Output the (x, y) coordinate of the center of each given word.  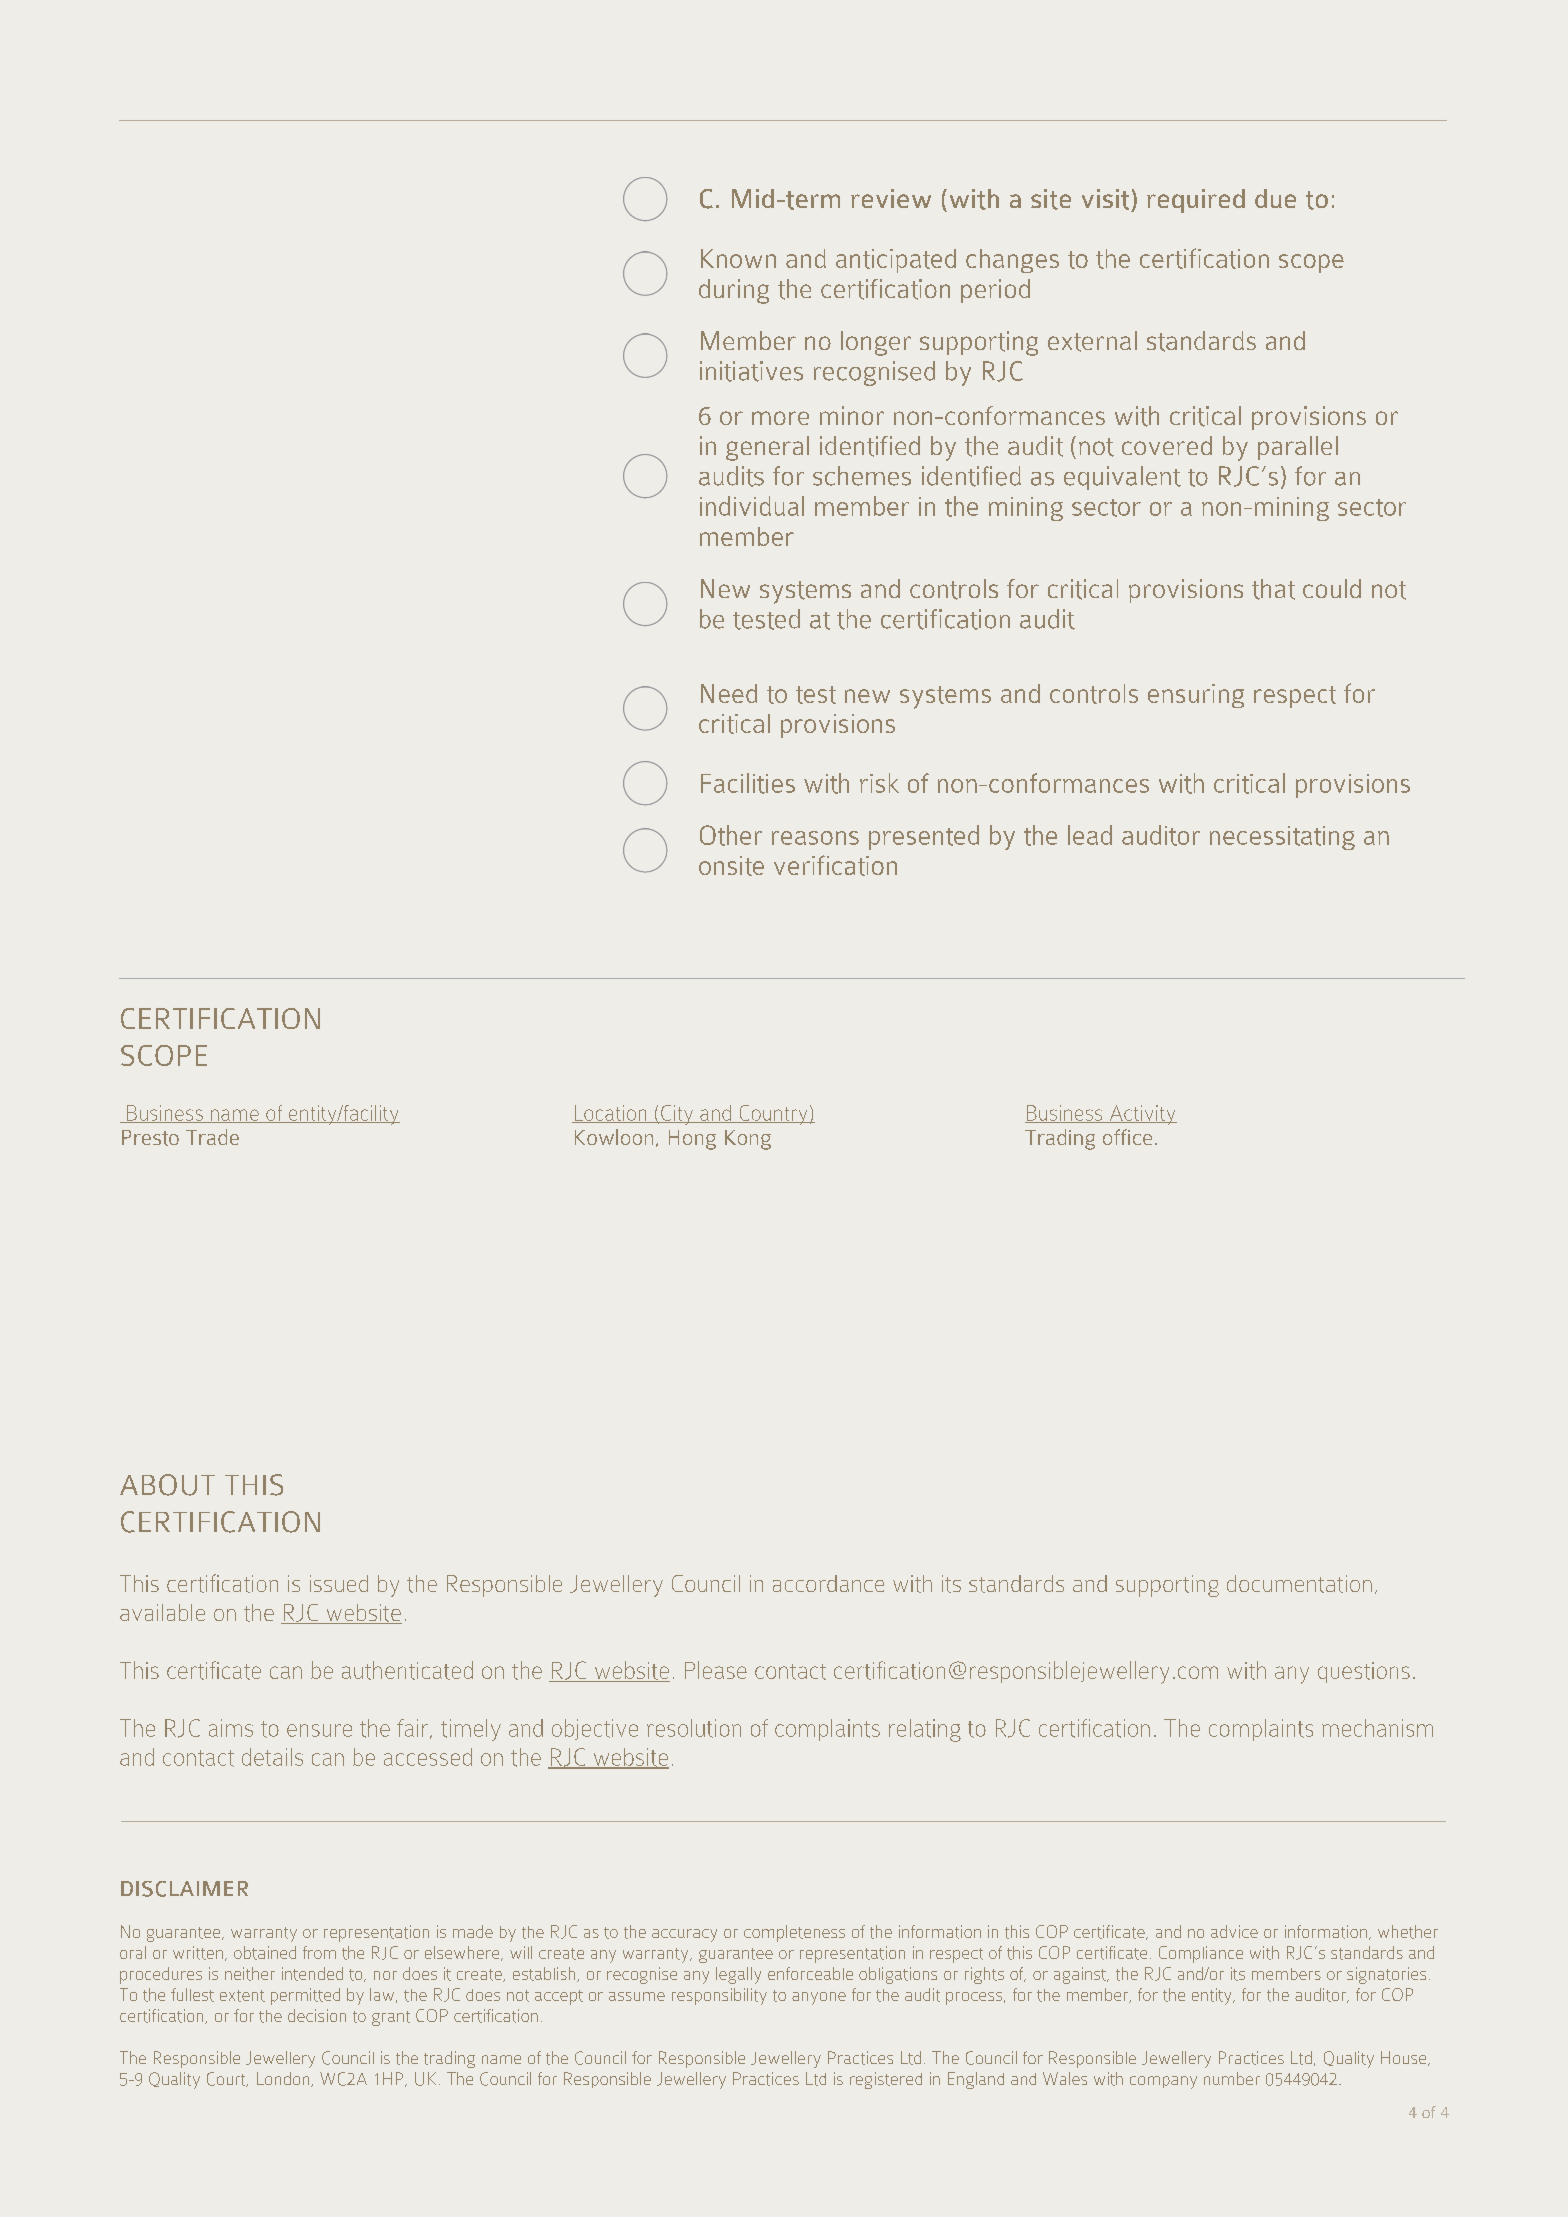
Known (738, 258)
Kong (748, 1140)
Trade (212, 1137)
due (1275, 198)
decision (317, 2015)
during (734, 291)
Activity (1142, 1115)
